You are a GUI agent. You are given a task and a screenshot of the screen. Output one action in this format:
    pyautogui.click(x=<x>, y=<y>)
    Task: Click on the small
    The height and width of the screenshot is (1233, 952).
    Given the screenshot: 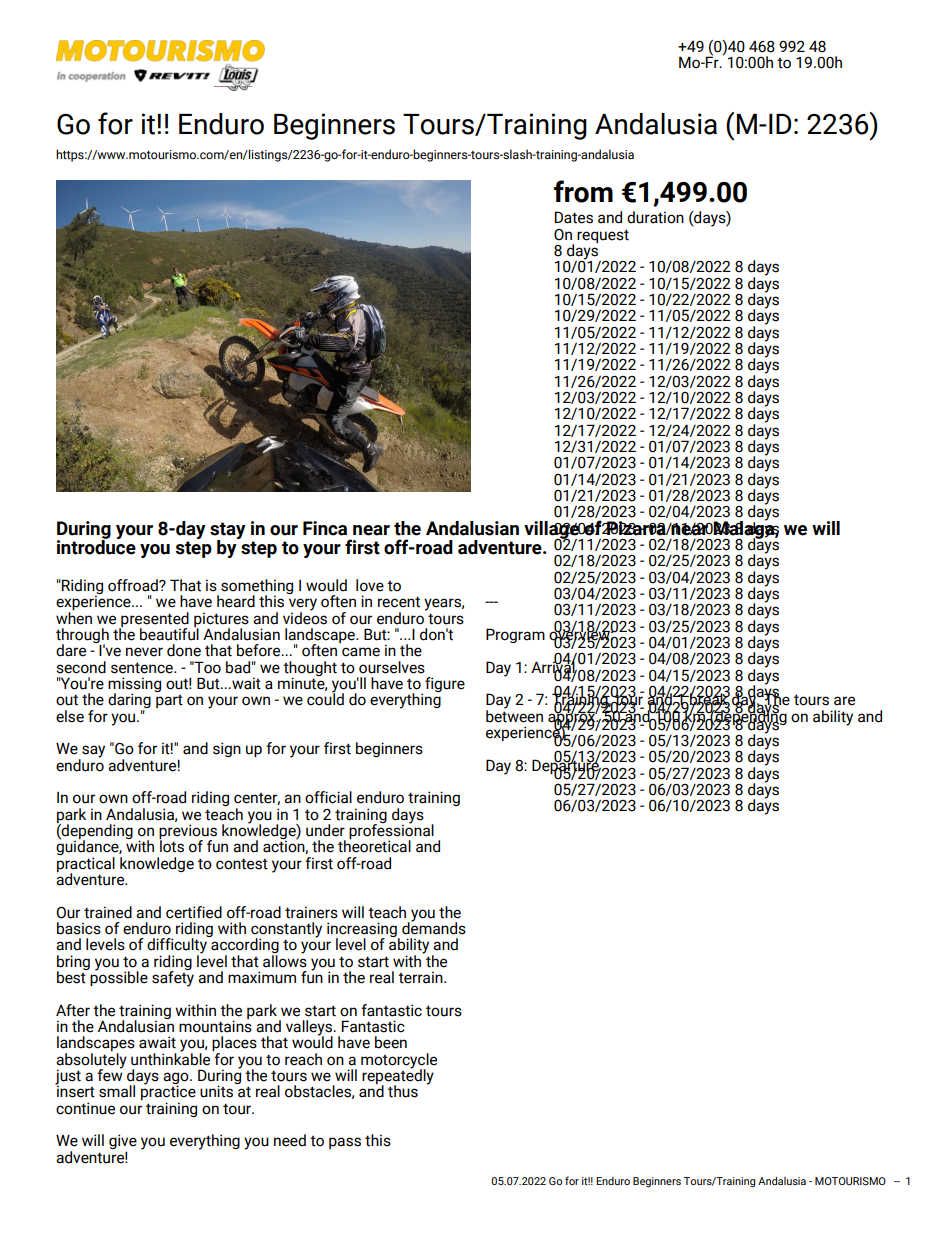 What is the action you would take?
    pyautogui.click(x=117, y=1091)
